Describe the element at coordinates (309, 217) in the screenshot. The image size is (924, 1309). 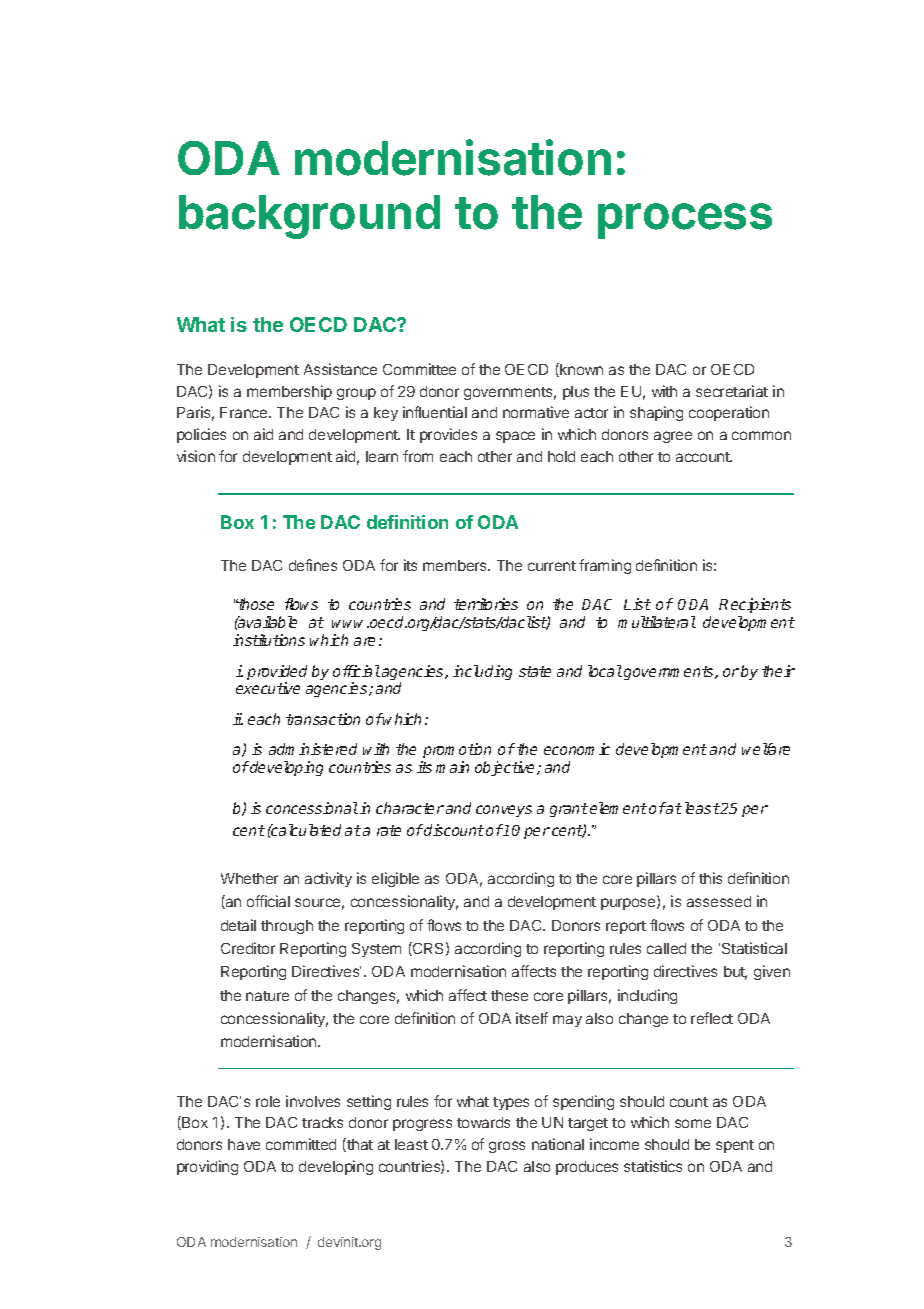
I see `background` at that location.
